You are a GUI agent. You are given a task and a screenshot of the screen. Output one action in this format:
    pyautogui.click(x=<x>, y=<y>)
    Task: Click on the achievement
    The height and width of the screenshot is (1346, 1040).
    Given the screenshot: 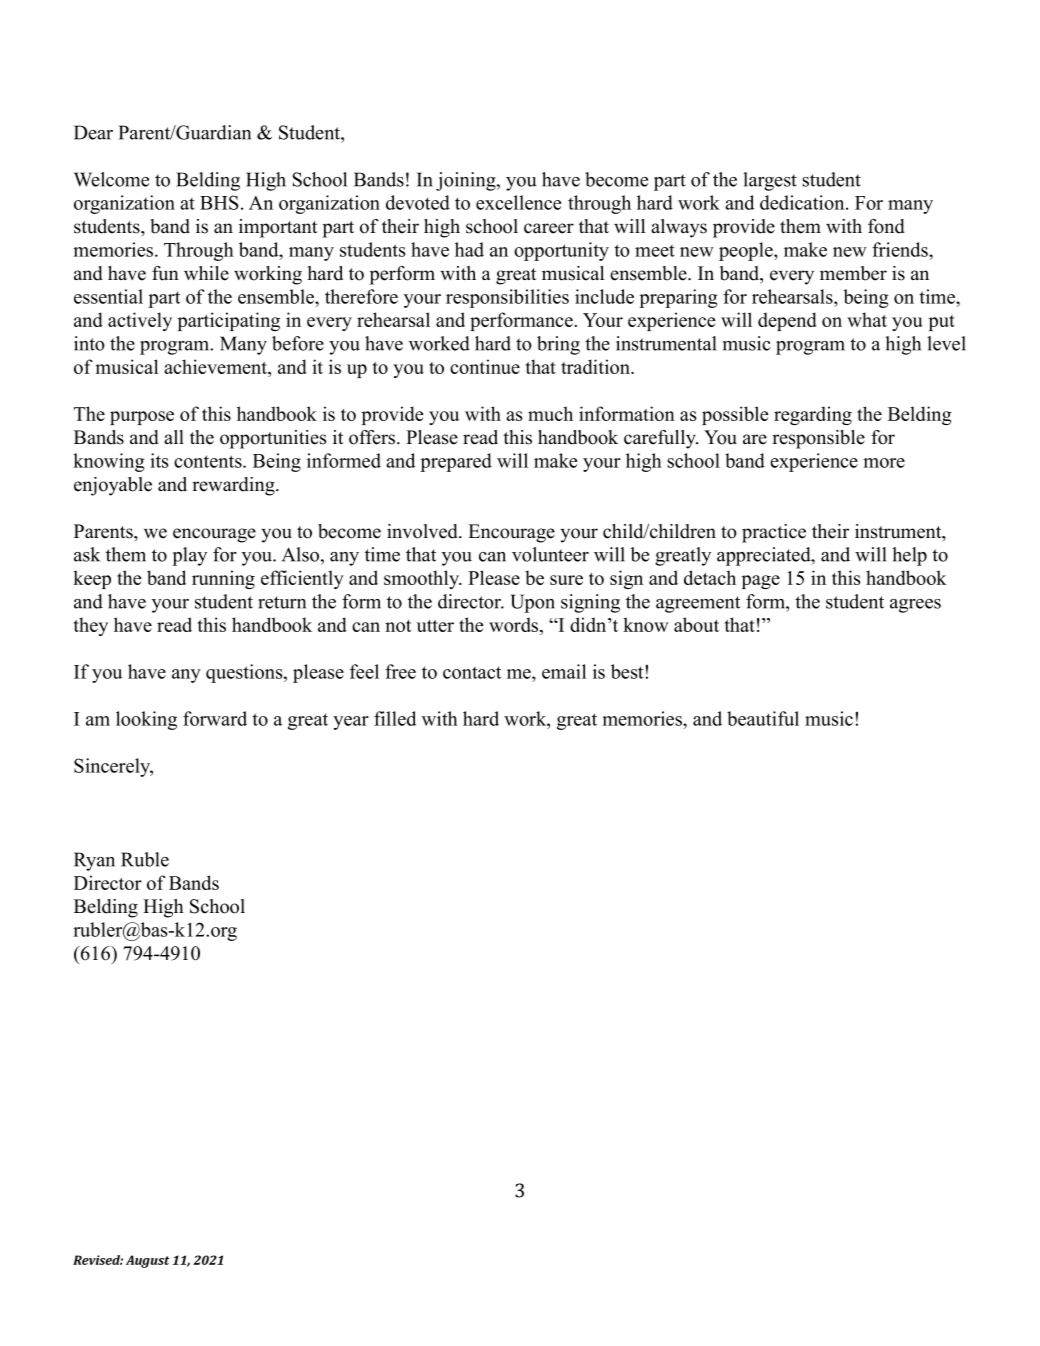 What is the action you would take?
    pyautogui.click(x=216, y=368)
